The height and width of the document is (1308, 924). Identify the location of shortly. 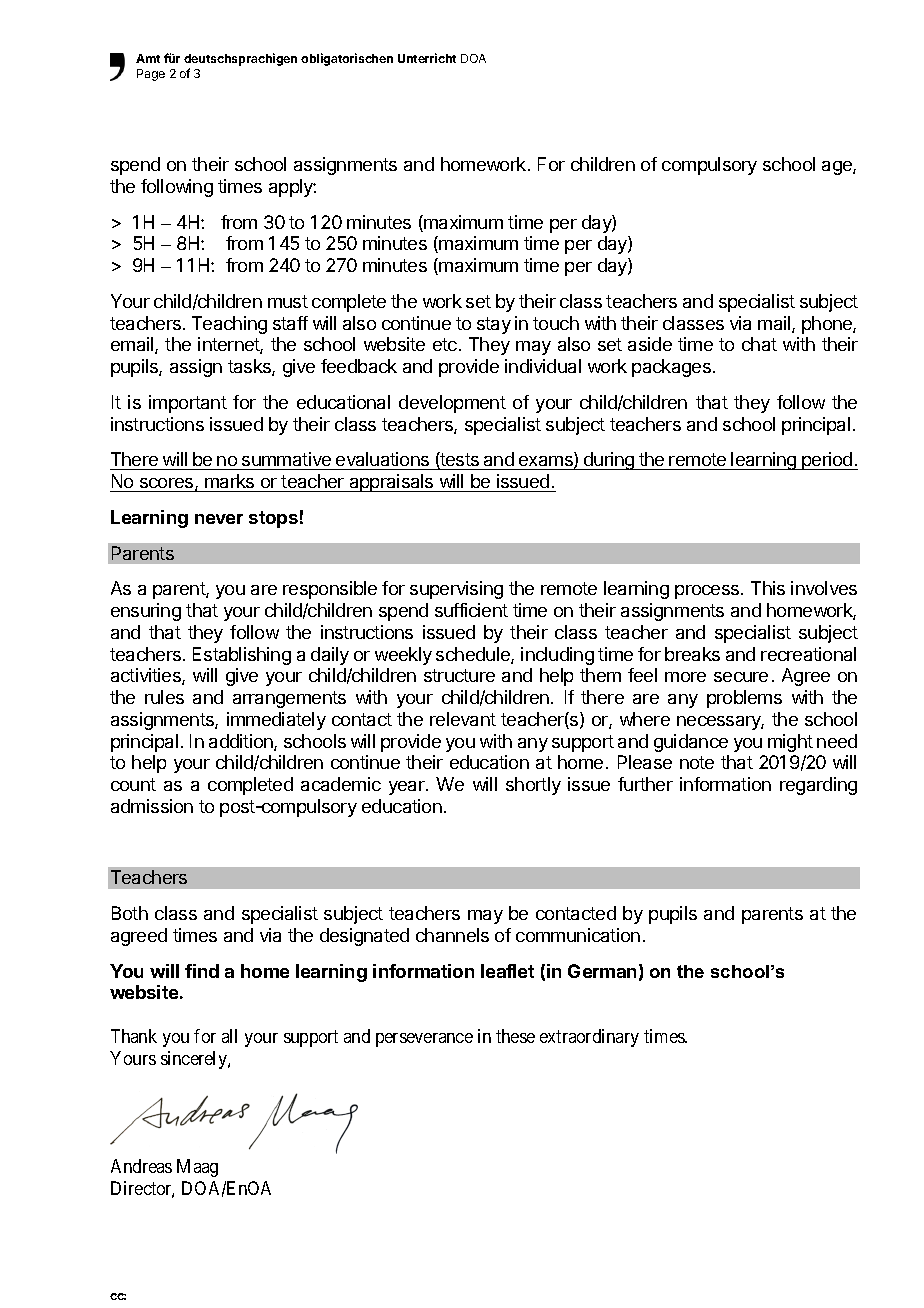
(533, 786).
